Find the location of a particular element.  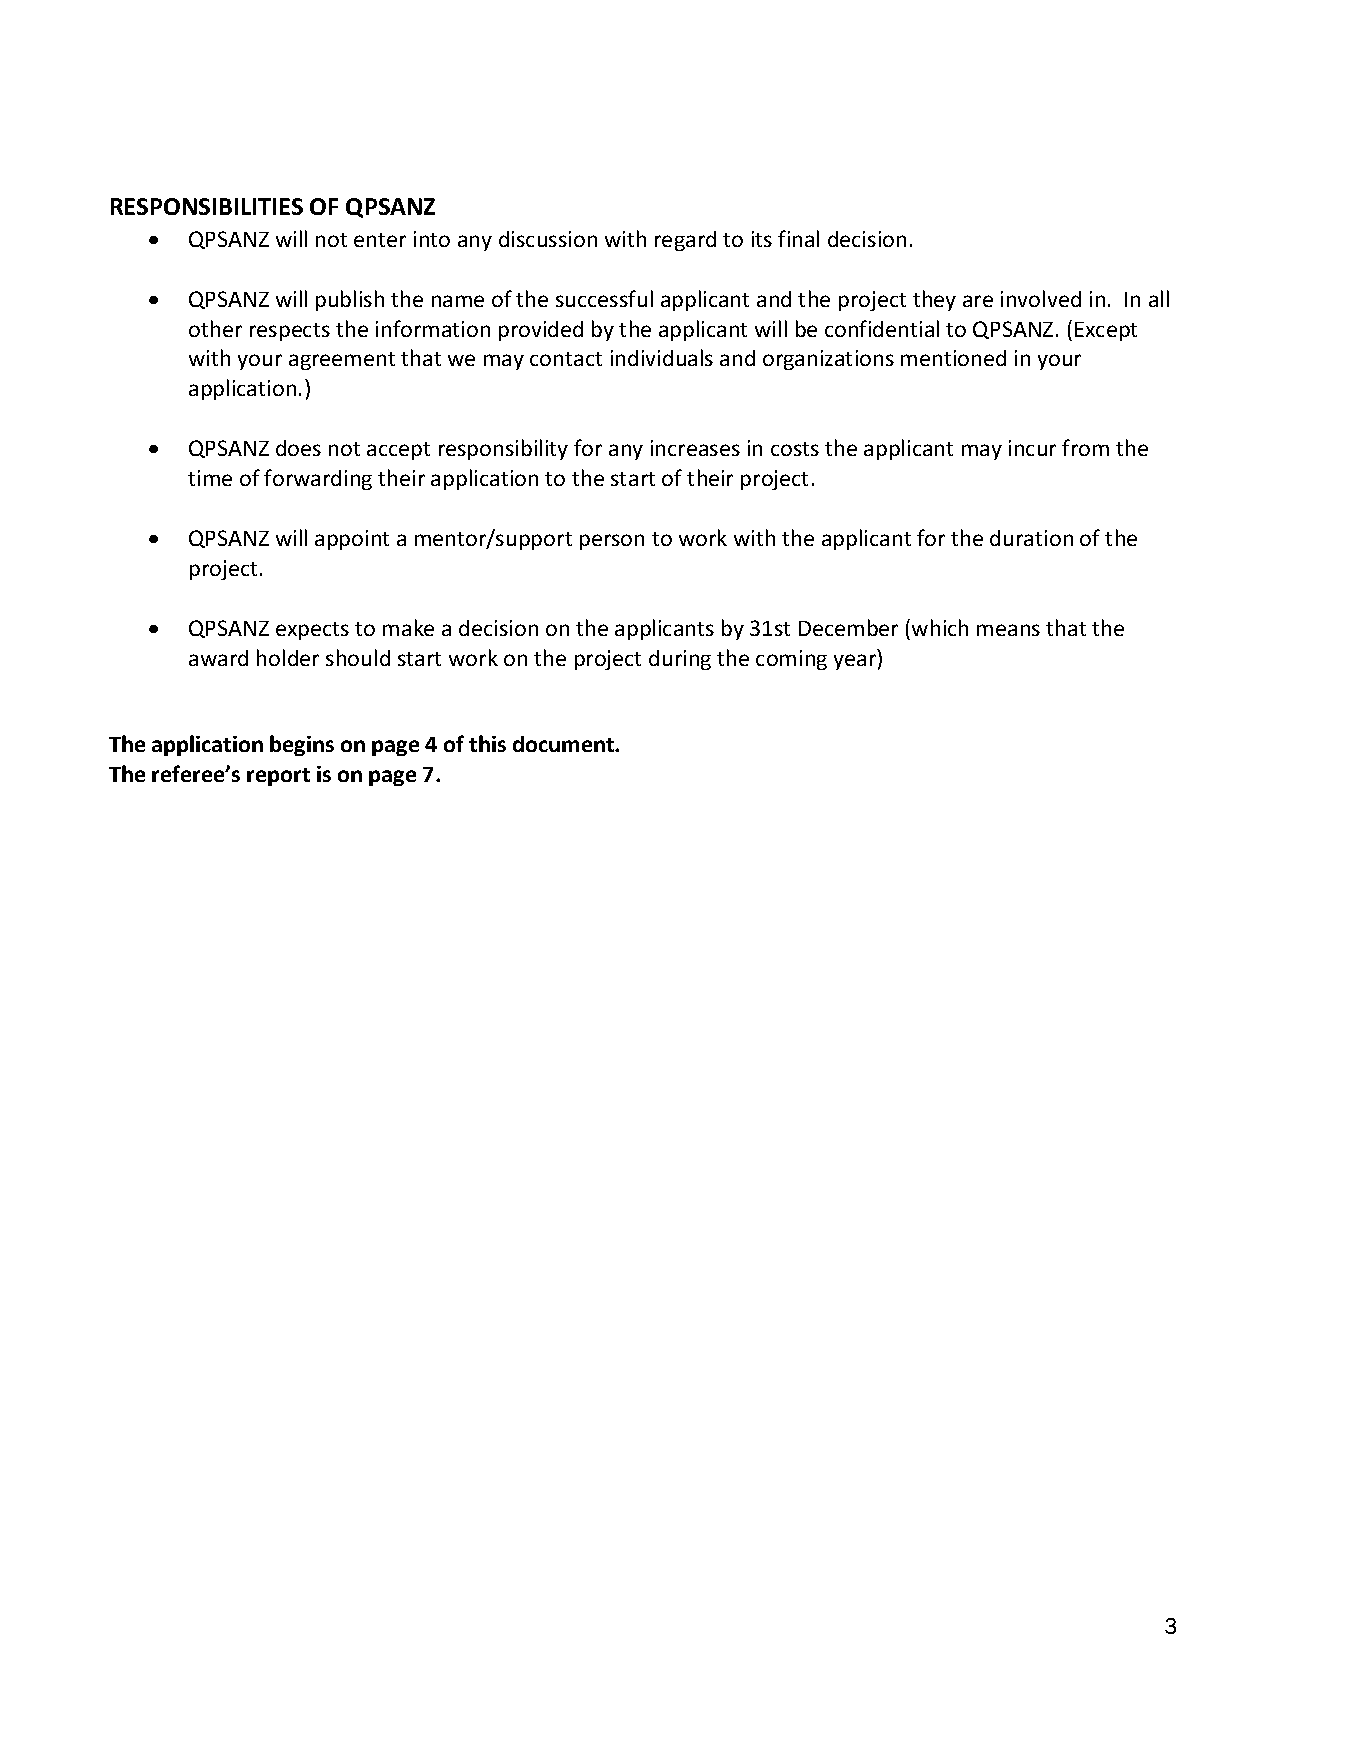

duration is located at coordinates (1031, 538).
